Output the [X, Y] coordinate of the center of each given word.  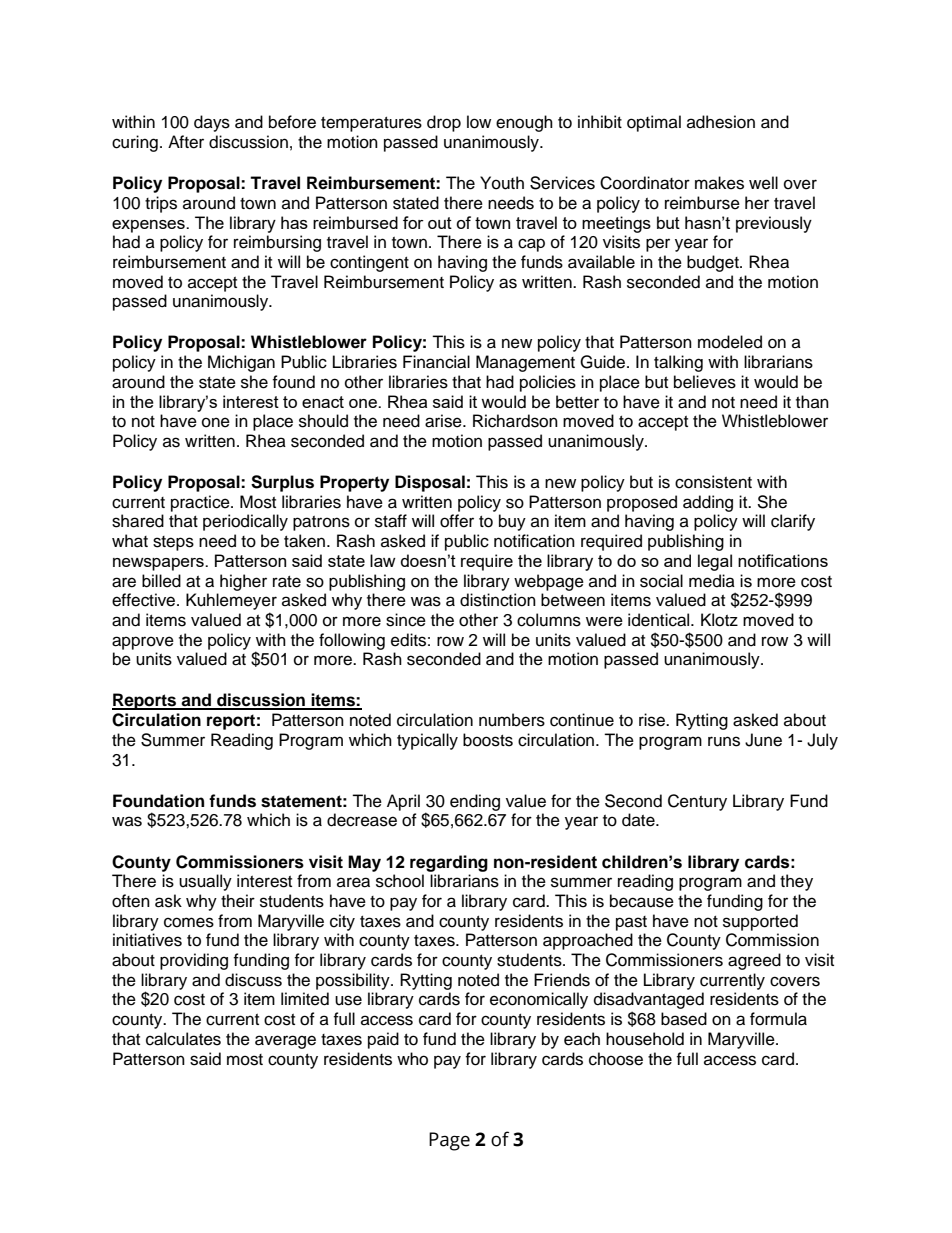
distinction [498, 600]
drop [444, 123]
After [186, 142]
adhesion [721, 122]
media [712, 581]
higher [243, 582]
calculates [183, 1039]
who [412, 1059]
